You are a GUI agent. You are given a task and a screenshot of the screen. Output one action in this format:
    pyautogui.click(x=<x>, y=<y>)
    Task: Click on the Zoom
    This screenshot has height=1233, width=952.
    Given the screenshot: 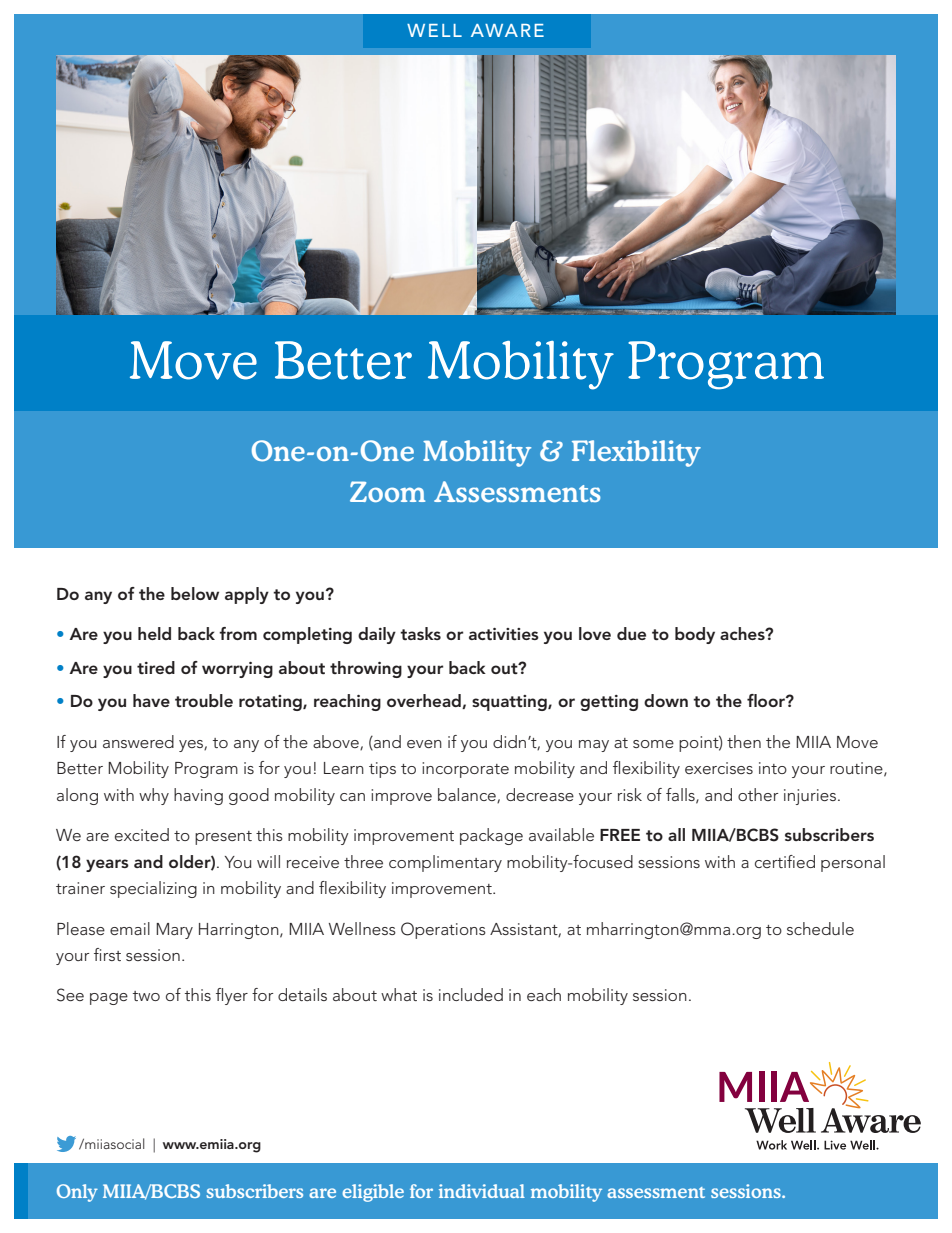 What is the action you would take?
    pyautogui.click(x=387, y=491)
